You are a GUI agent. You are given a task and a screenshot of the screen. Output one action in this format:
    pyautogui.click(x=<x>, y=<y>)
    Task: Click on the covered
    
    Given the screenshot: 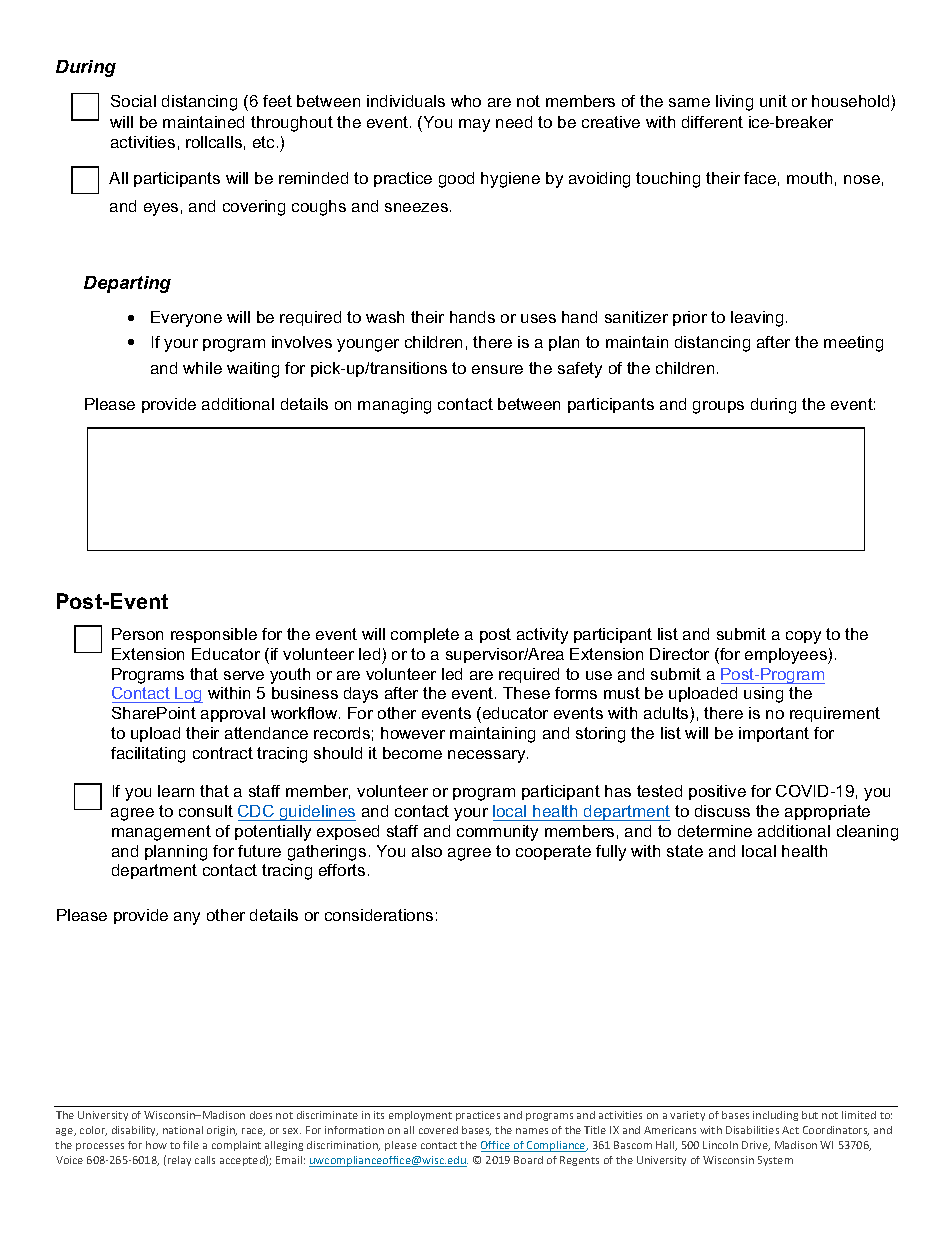 What is the action you would take?
    pyautogui.click(x=438, y=1130)
